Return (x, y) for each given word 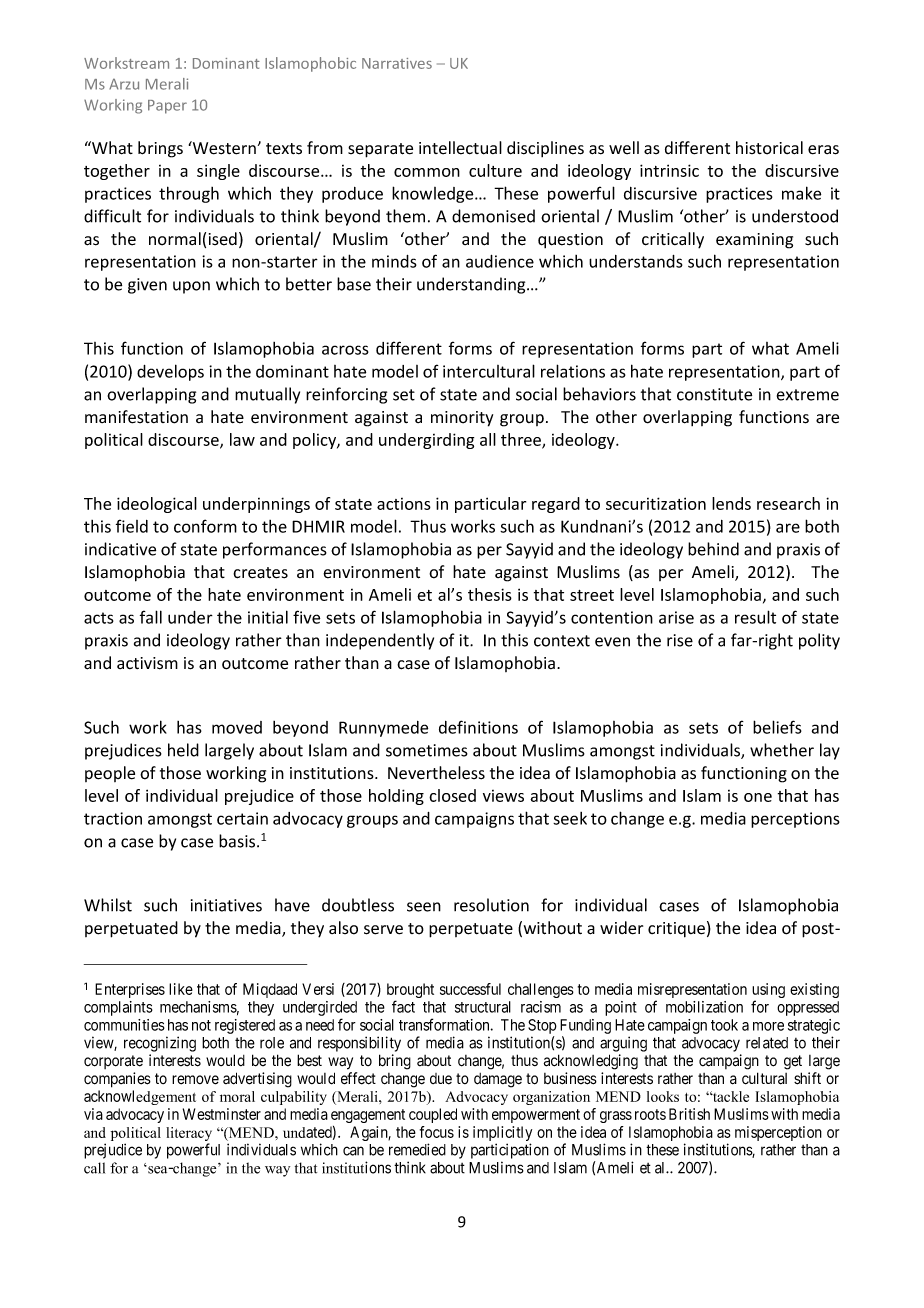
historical (769, 148)
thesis (490, 594)
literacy (189, 1135)
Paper (167, 107)
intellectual (460, 148)
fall (151, 617)
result (755, 617)
